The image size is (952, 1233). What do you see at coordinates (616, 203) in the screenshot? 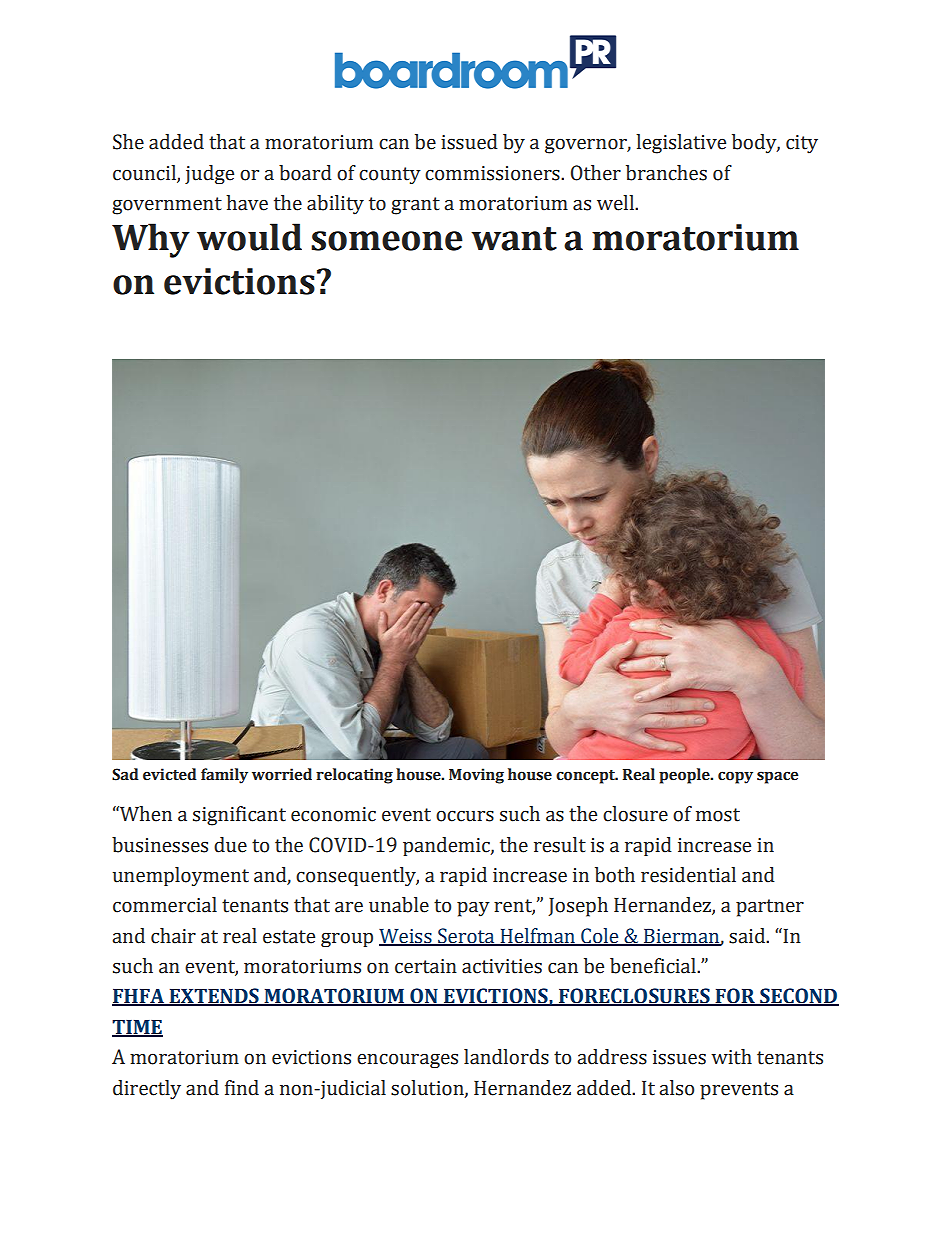
I see `well` at bounding box center [616, 203].
